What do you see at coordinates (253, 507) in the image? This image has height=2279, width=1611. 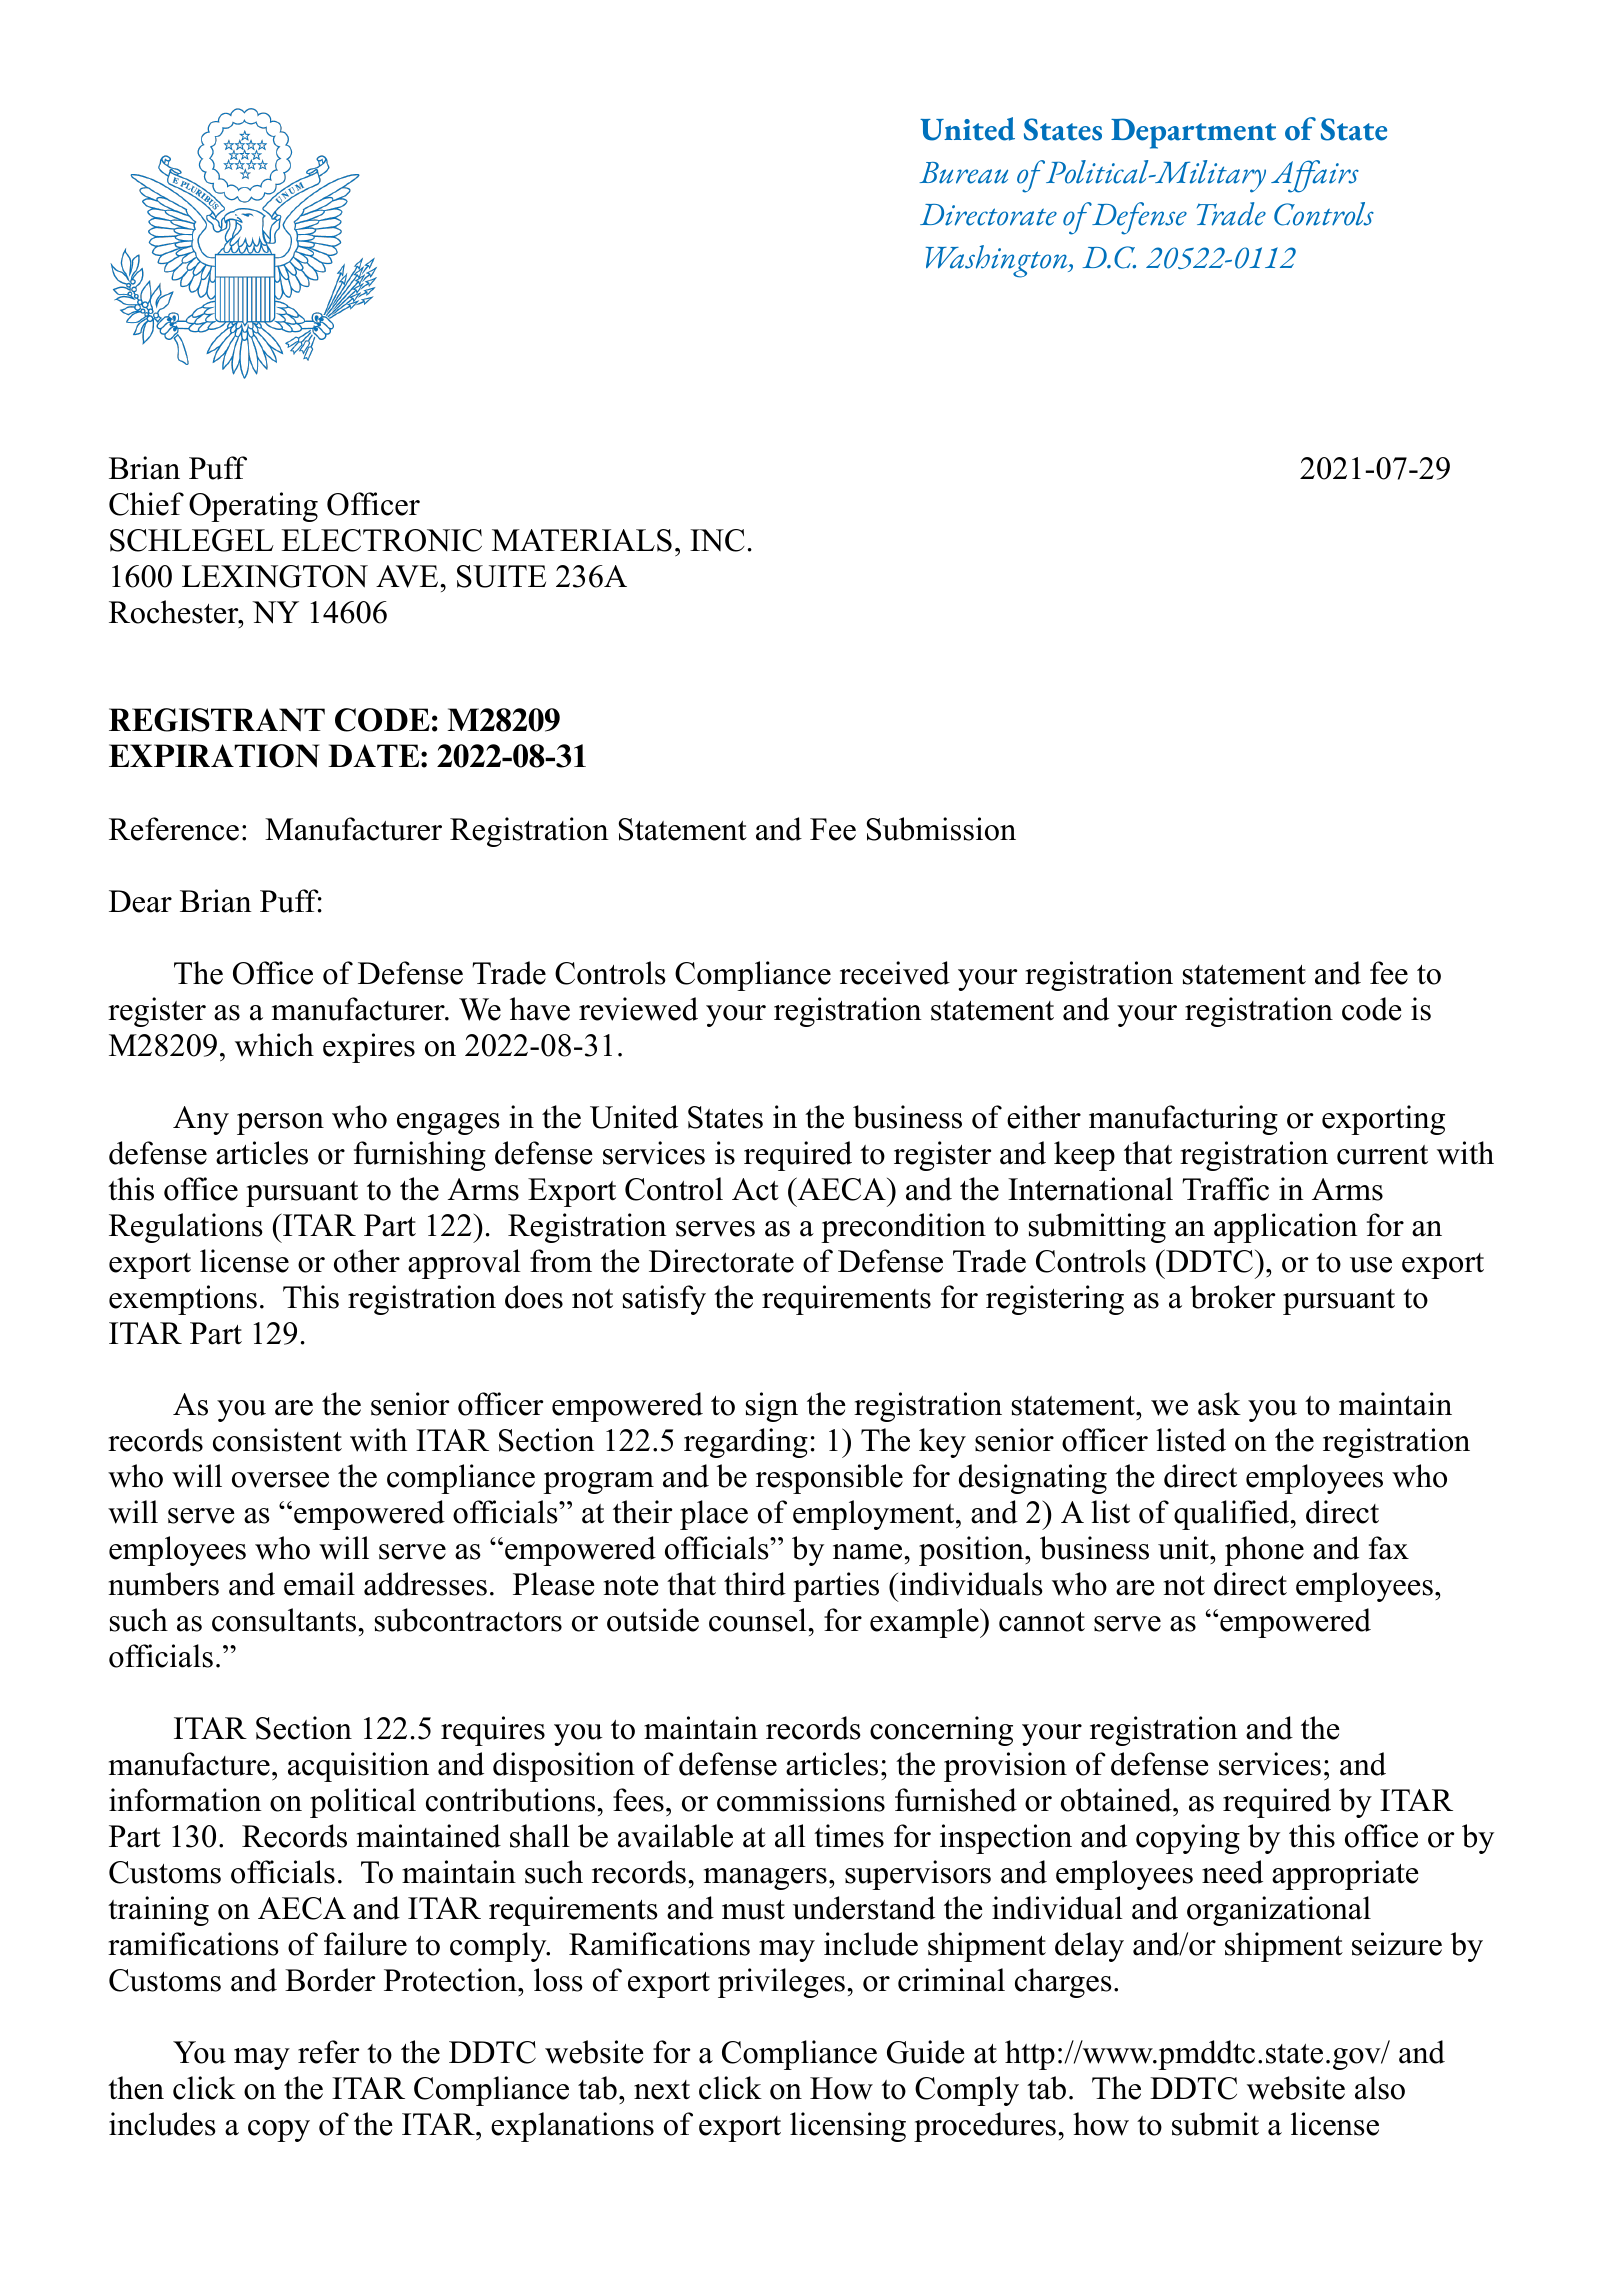 I see `Operating` at bounding box center [253, 507].
